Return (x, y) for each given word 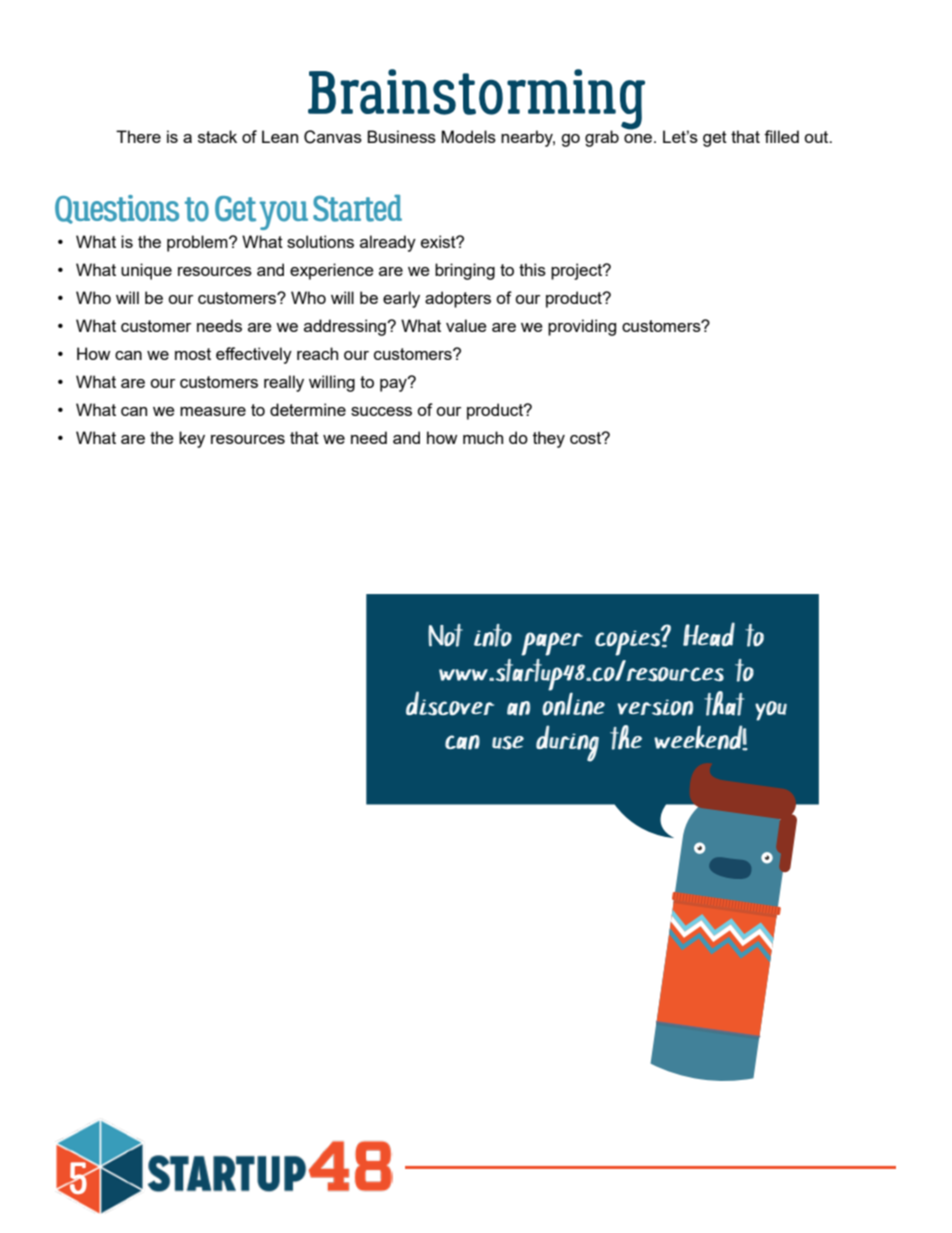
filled (781, 136)
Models (468, 136)
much (483, 437)
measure (213, 411)
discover (450, 703)
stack (217, 136)
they (549, 439)
